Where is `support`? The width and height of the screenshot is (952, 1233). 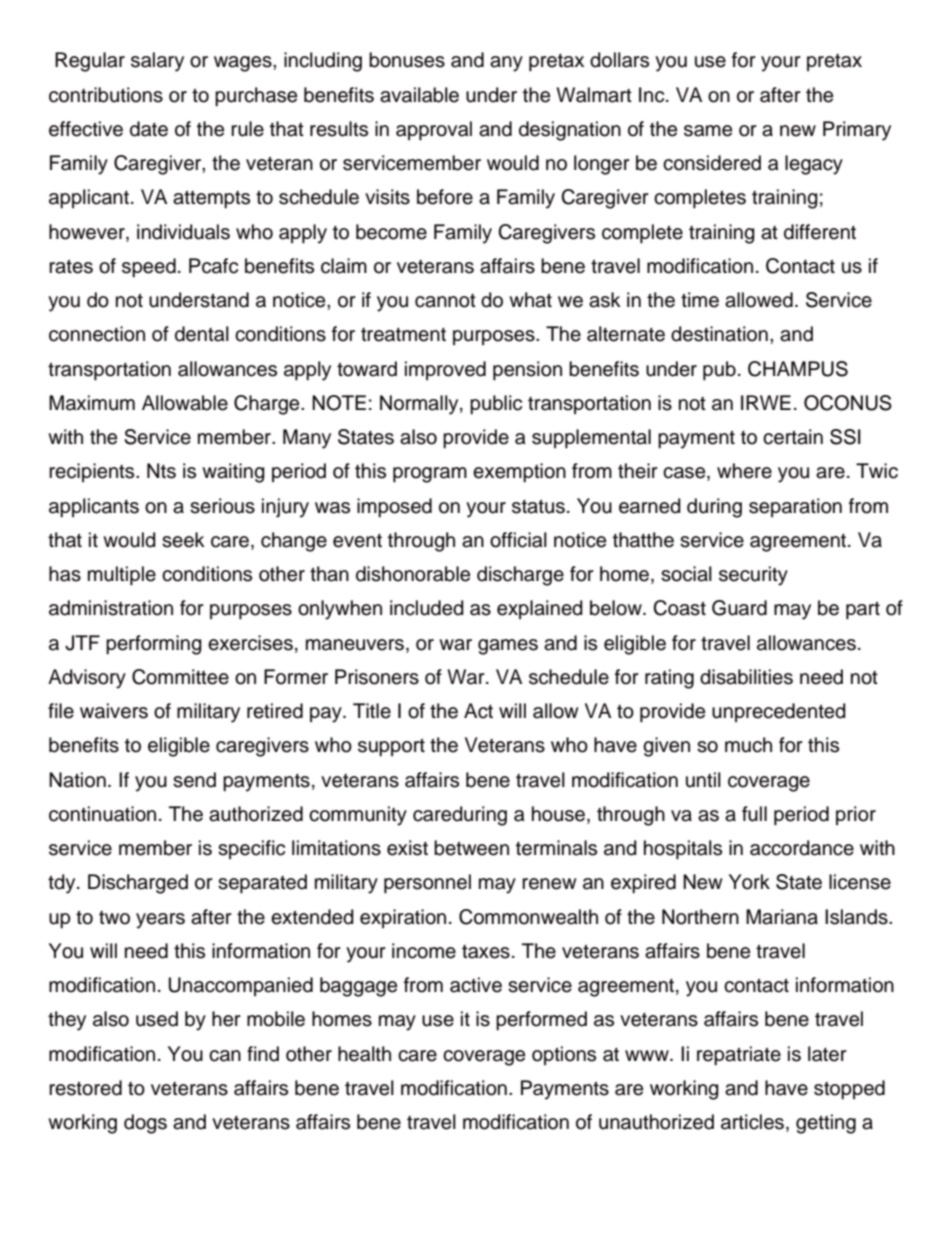 support is located at coordinates (391, 747).
